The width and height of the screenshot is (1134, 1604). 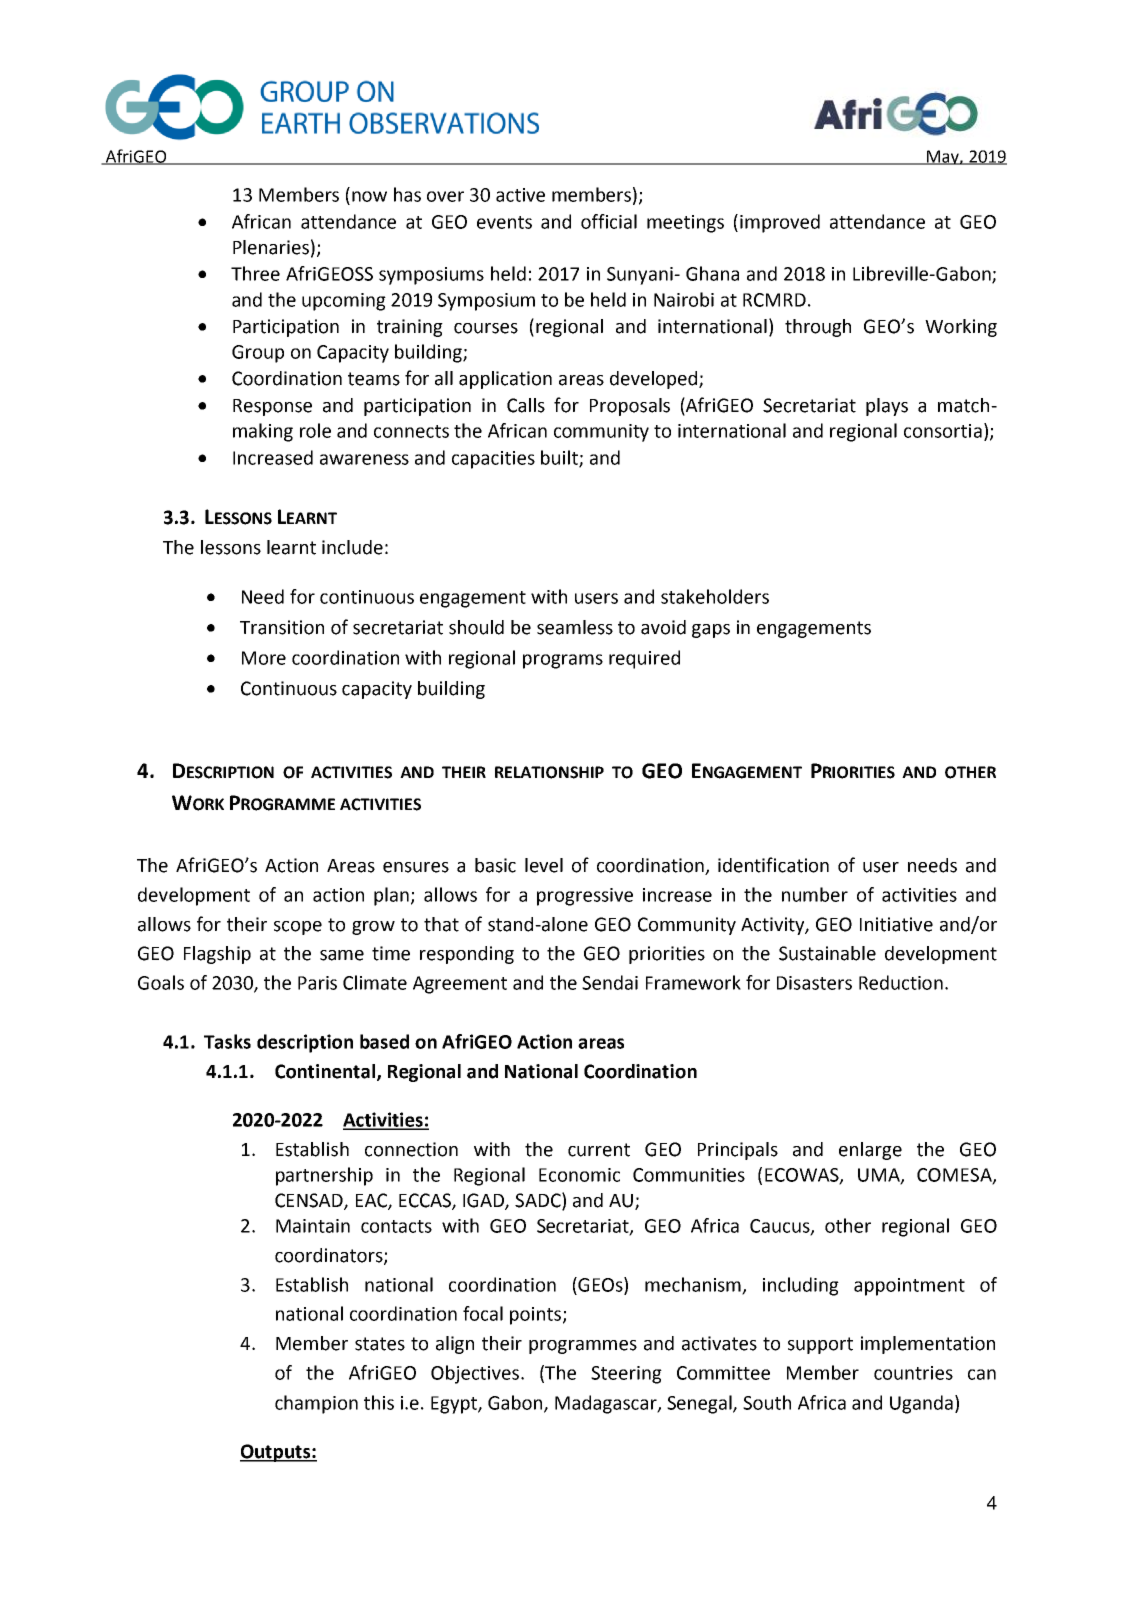 I want to click on identification, so click(x=773, y=865).
